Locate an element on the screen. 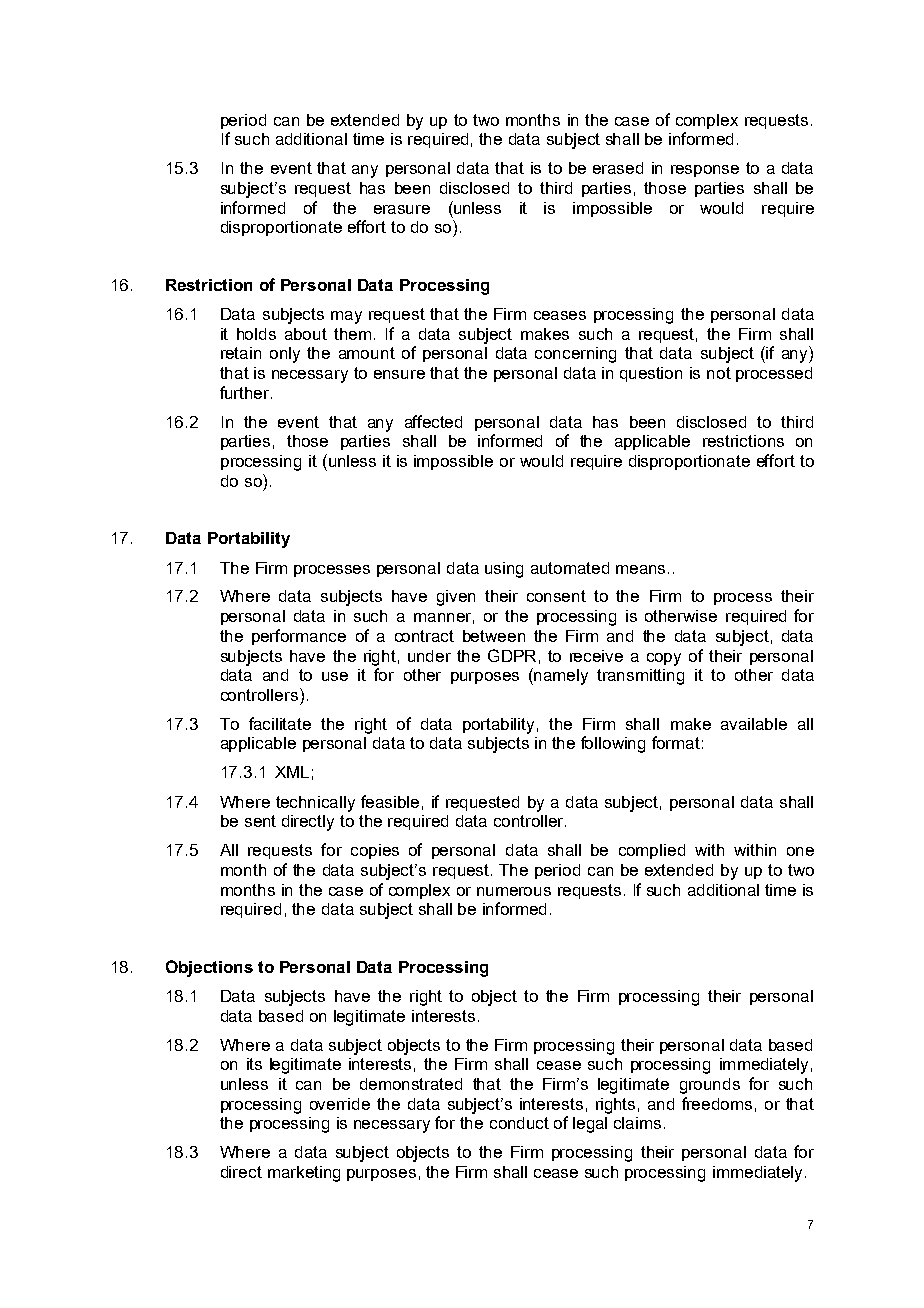 The width and height of the screenshot is (924, 1308). marketing is located at coordinates (304, 1174).
